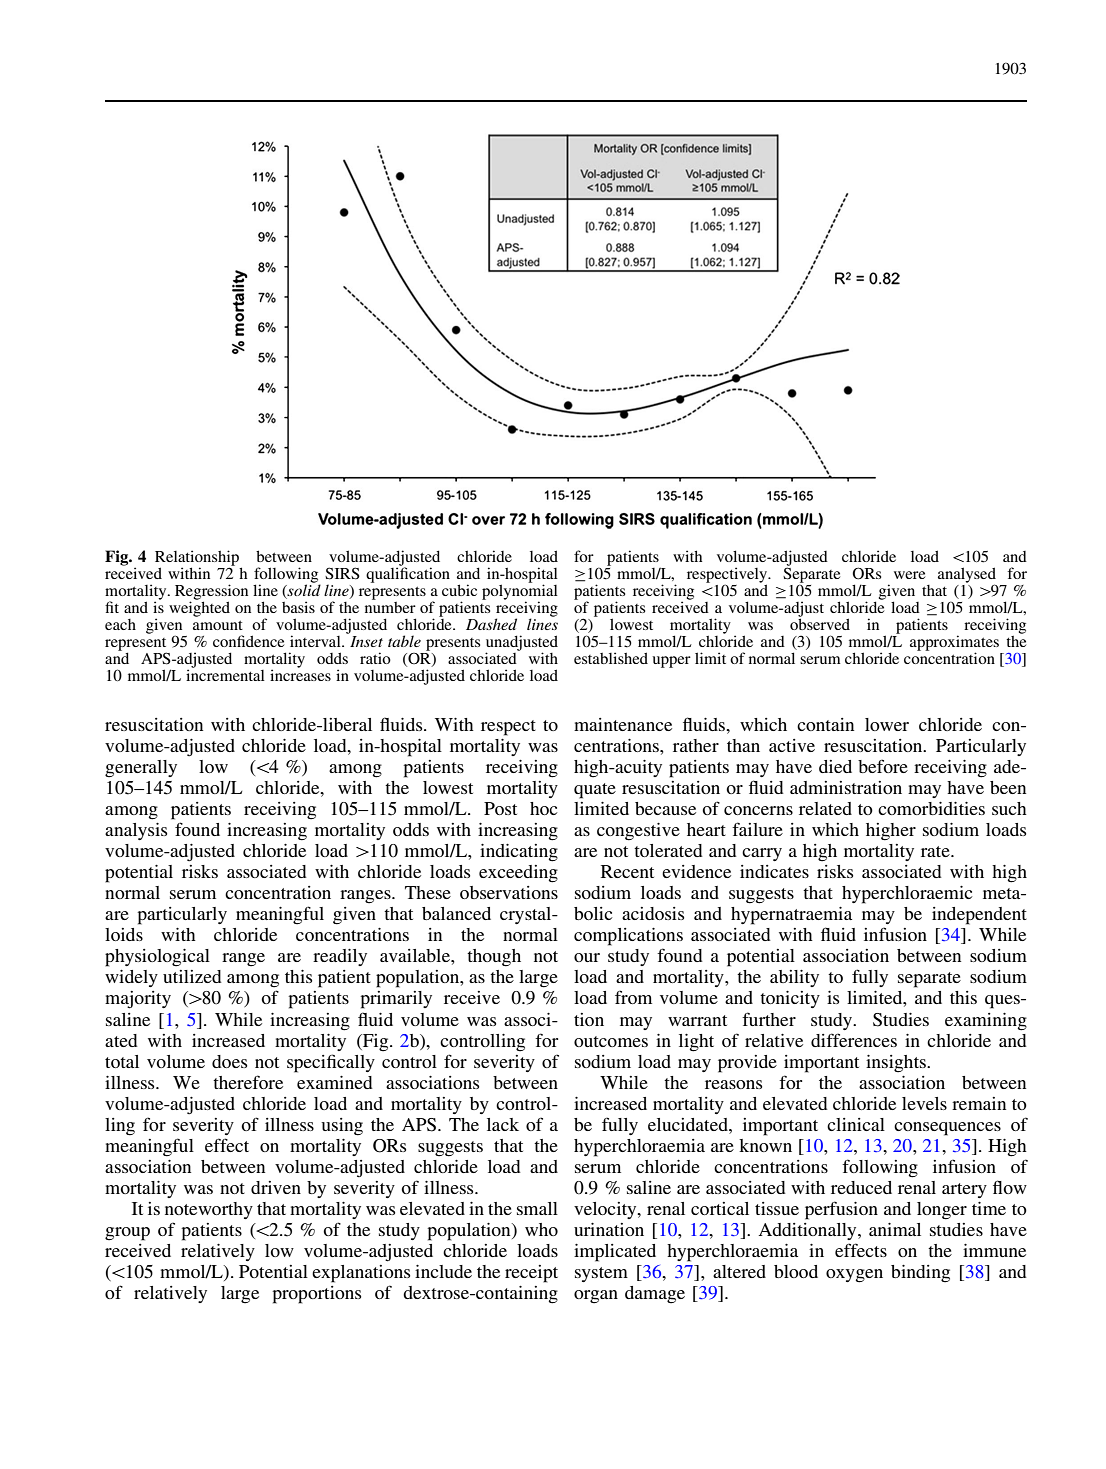 This screenshot has width=1106, height=1469. Describe the element at coordinates (211, 593) in the screenshot. I see `Regression` at that location.
